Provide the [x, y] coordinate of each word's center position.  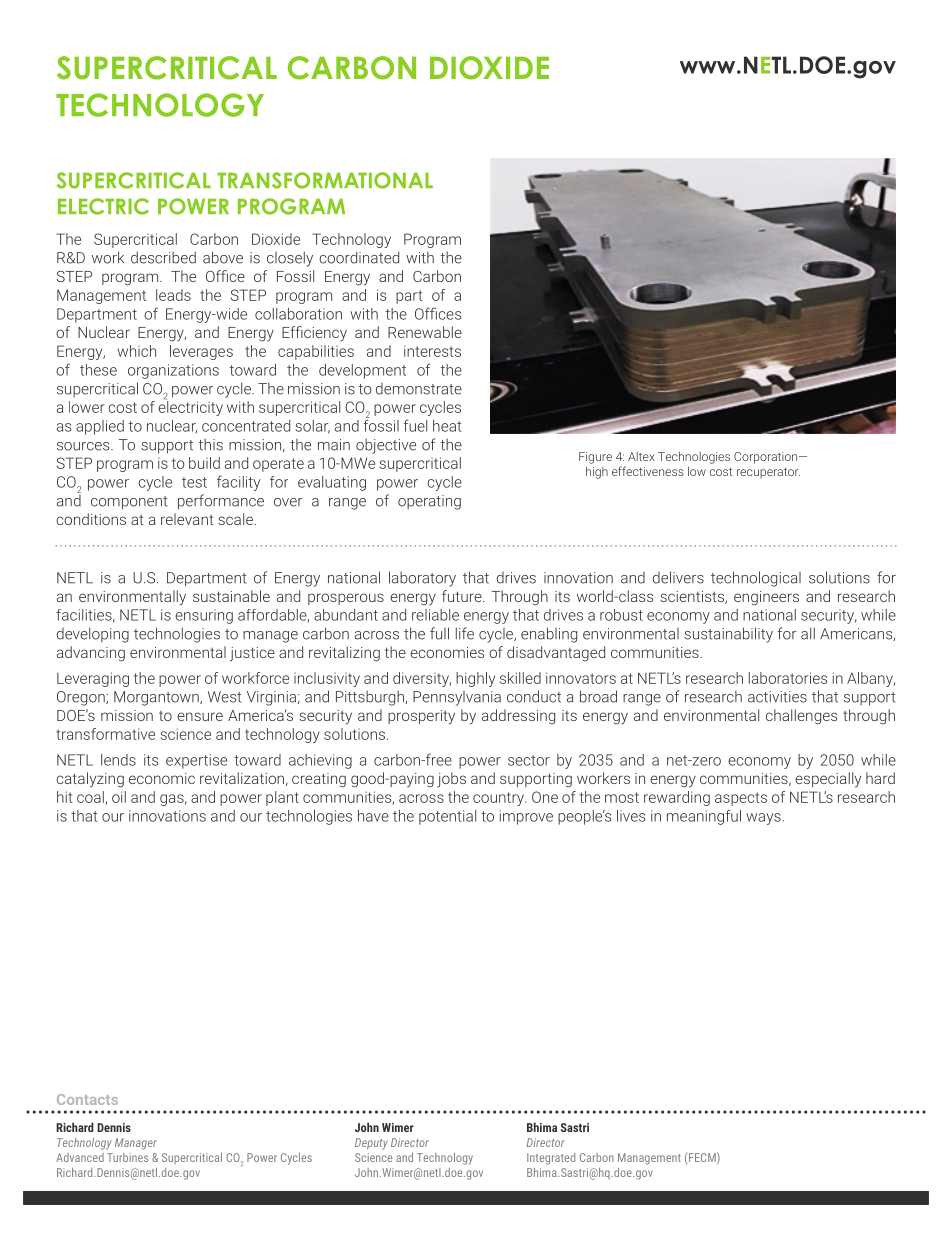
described [163, 257]
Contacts [87, 1099]
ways [763, 819]
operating [429, 502]
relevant [187, 519]
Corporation [767, 458]
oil [119, 797]
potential [447, 817]
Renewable [425, 332]
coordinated [359, 257]
